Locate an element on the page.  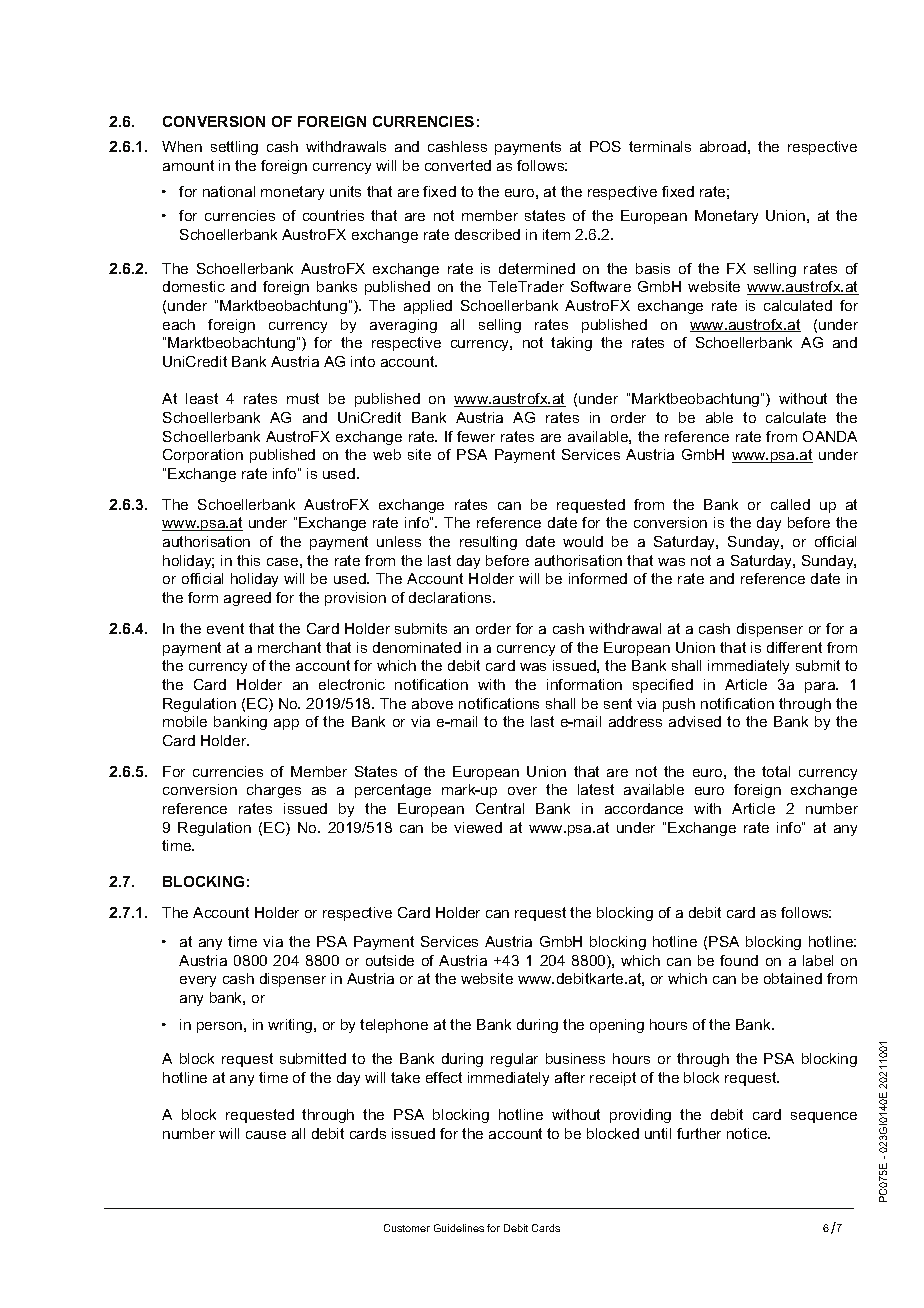
cause is located at coordinates (266, 1135).
